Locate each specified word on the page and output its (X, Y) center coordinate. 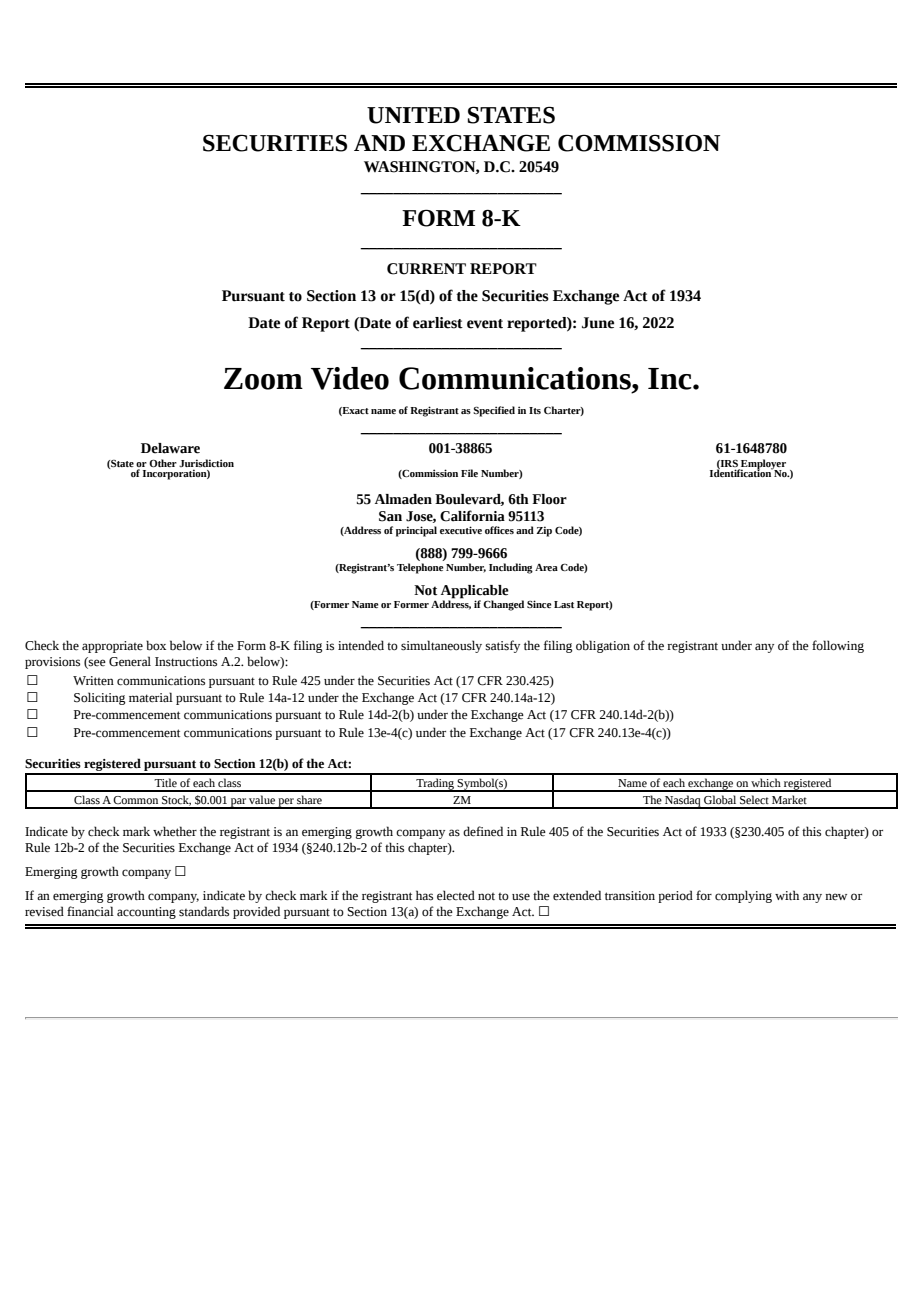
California (472, 516)
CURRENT (426, 269)
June (598, 323)
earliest (438, 323)
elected (456, 895)
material (151, 697)
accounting (146, 913)
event (485, 324)
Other (163, 463)
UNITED (413, 115)
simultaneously (441, 646)
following (838, 646)
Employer (762, 465)
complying (743, 896)
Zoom (263, 379)
